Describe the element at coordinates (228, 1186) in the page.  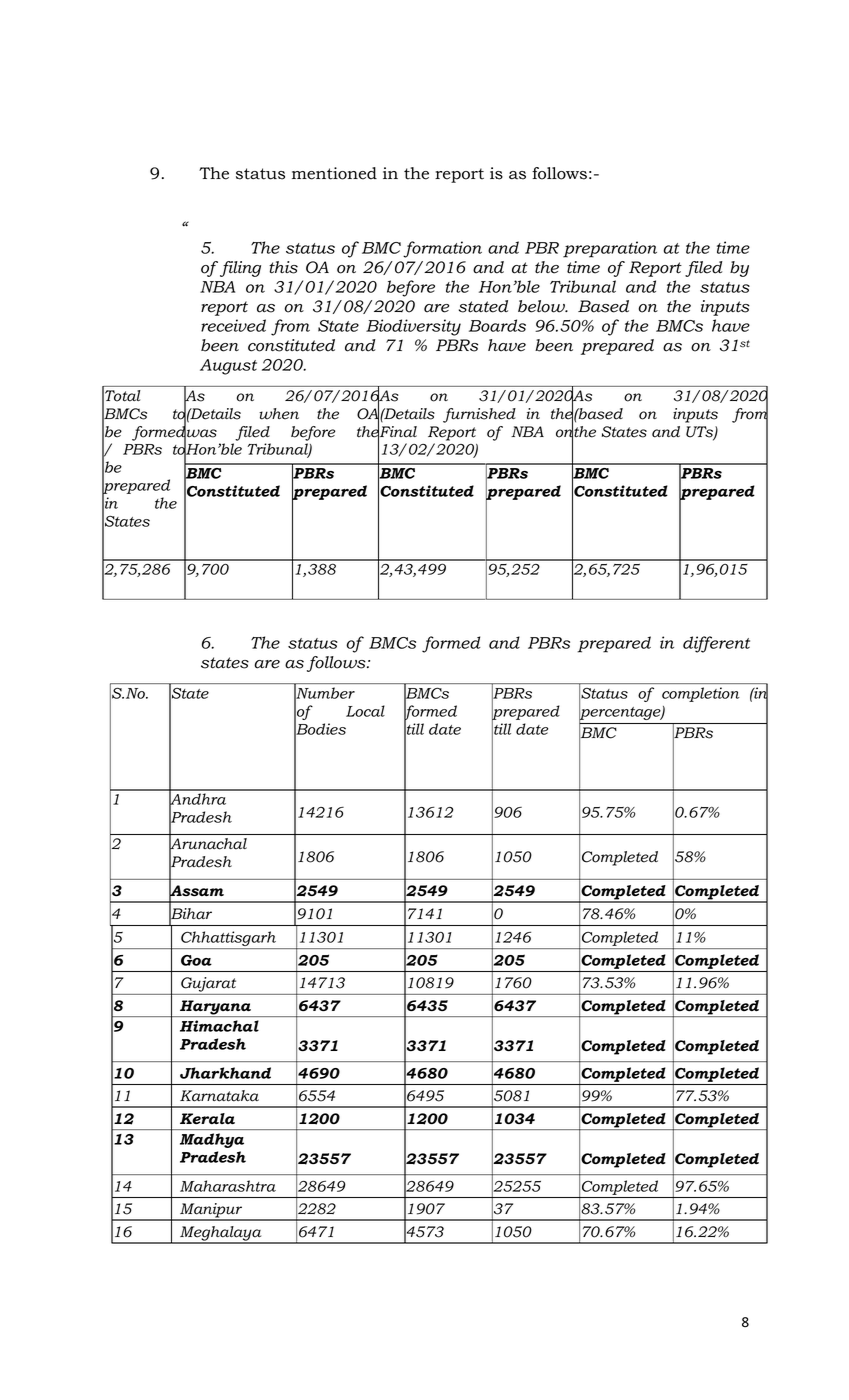
I see `Maharashtra` at that location.
